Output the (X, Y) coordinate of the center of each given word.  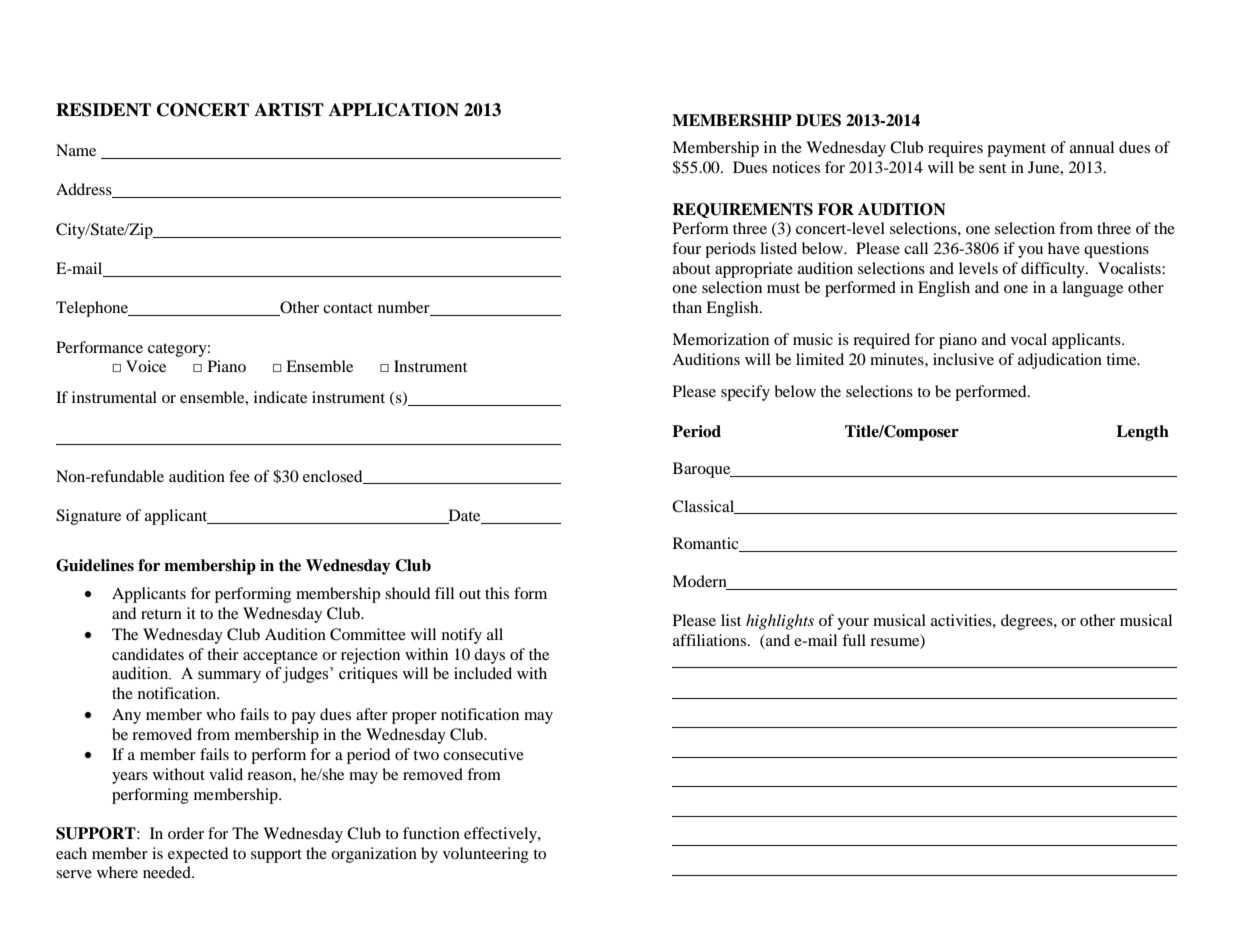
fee (239, 476)
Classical (704, 507)
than (687, 307)
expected (198, 855)
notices (796, 167)
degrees (1028, 622)
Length (1142, 433)
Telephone (93, 309)
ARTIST (289, 110)
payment (1016, 150)
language (1092, 289)
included (483, 673)
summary (229, 677)
